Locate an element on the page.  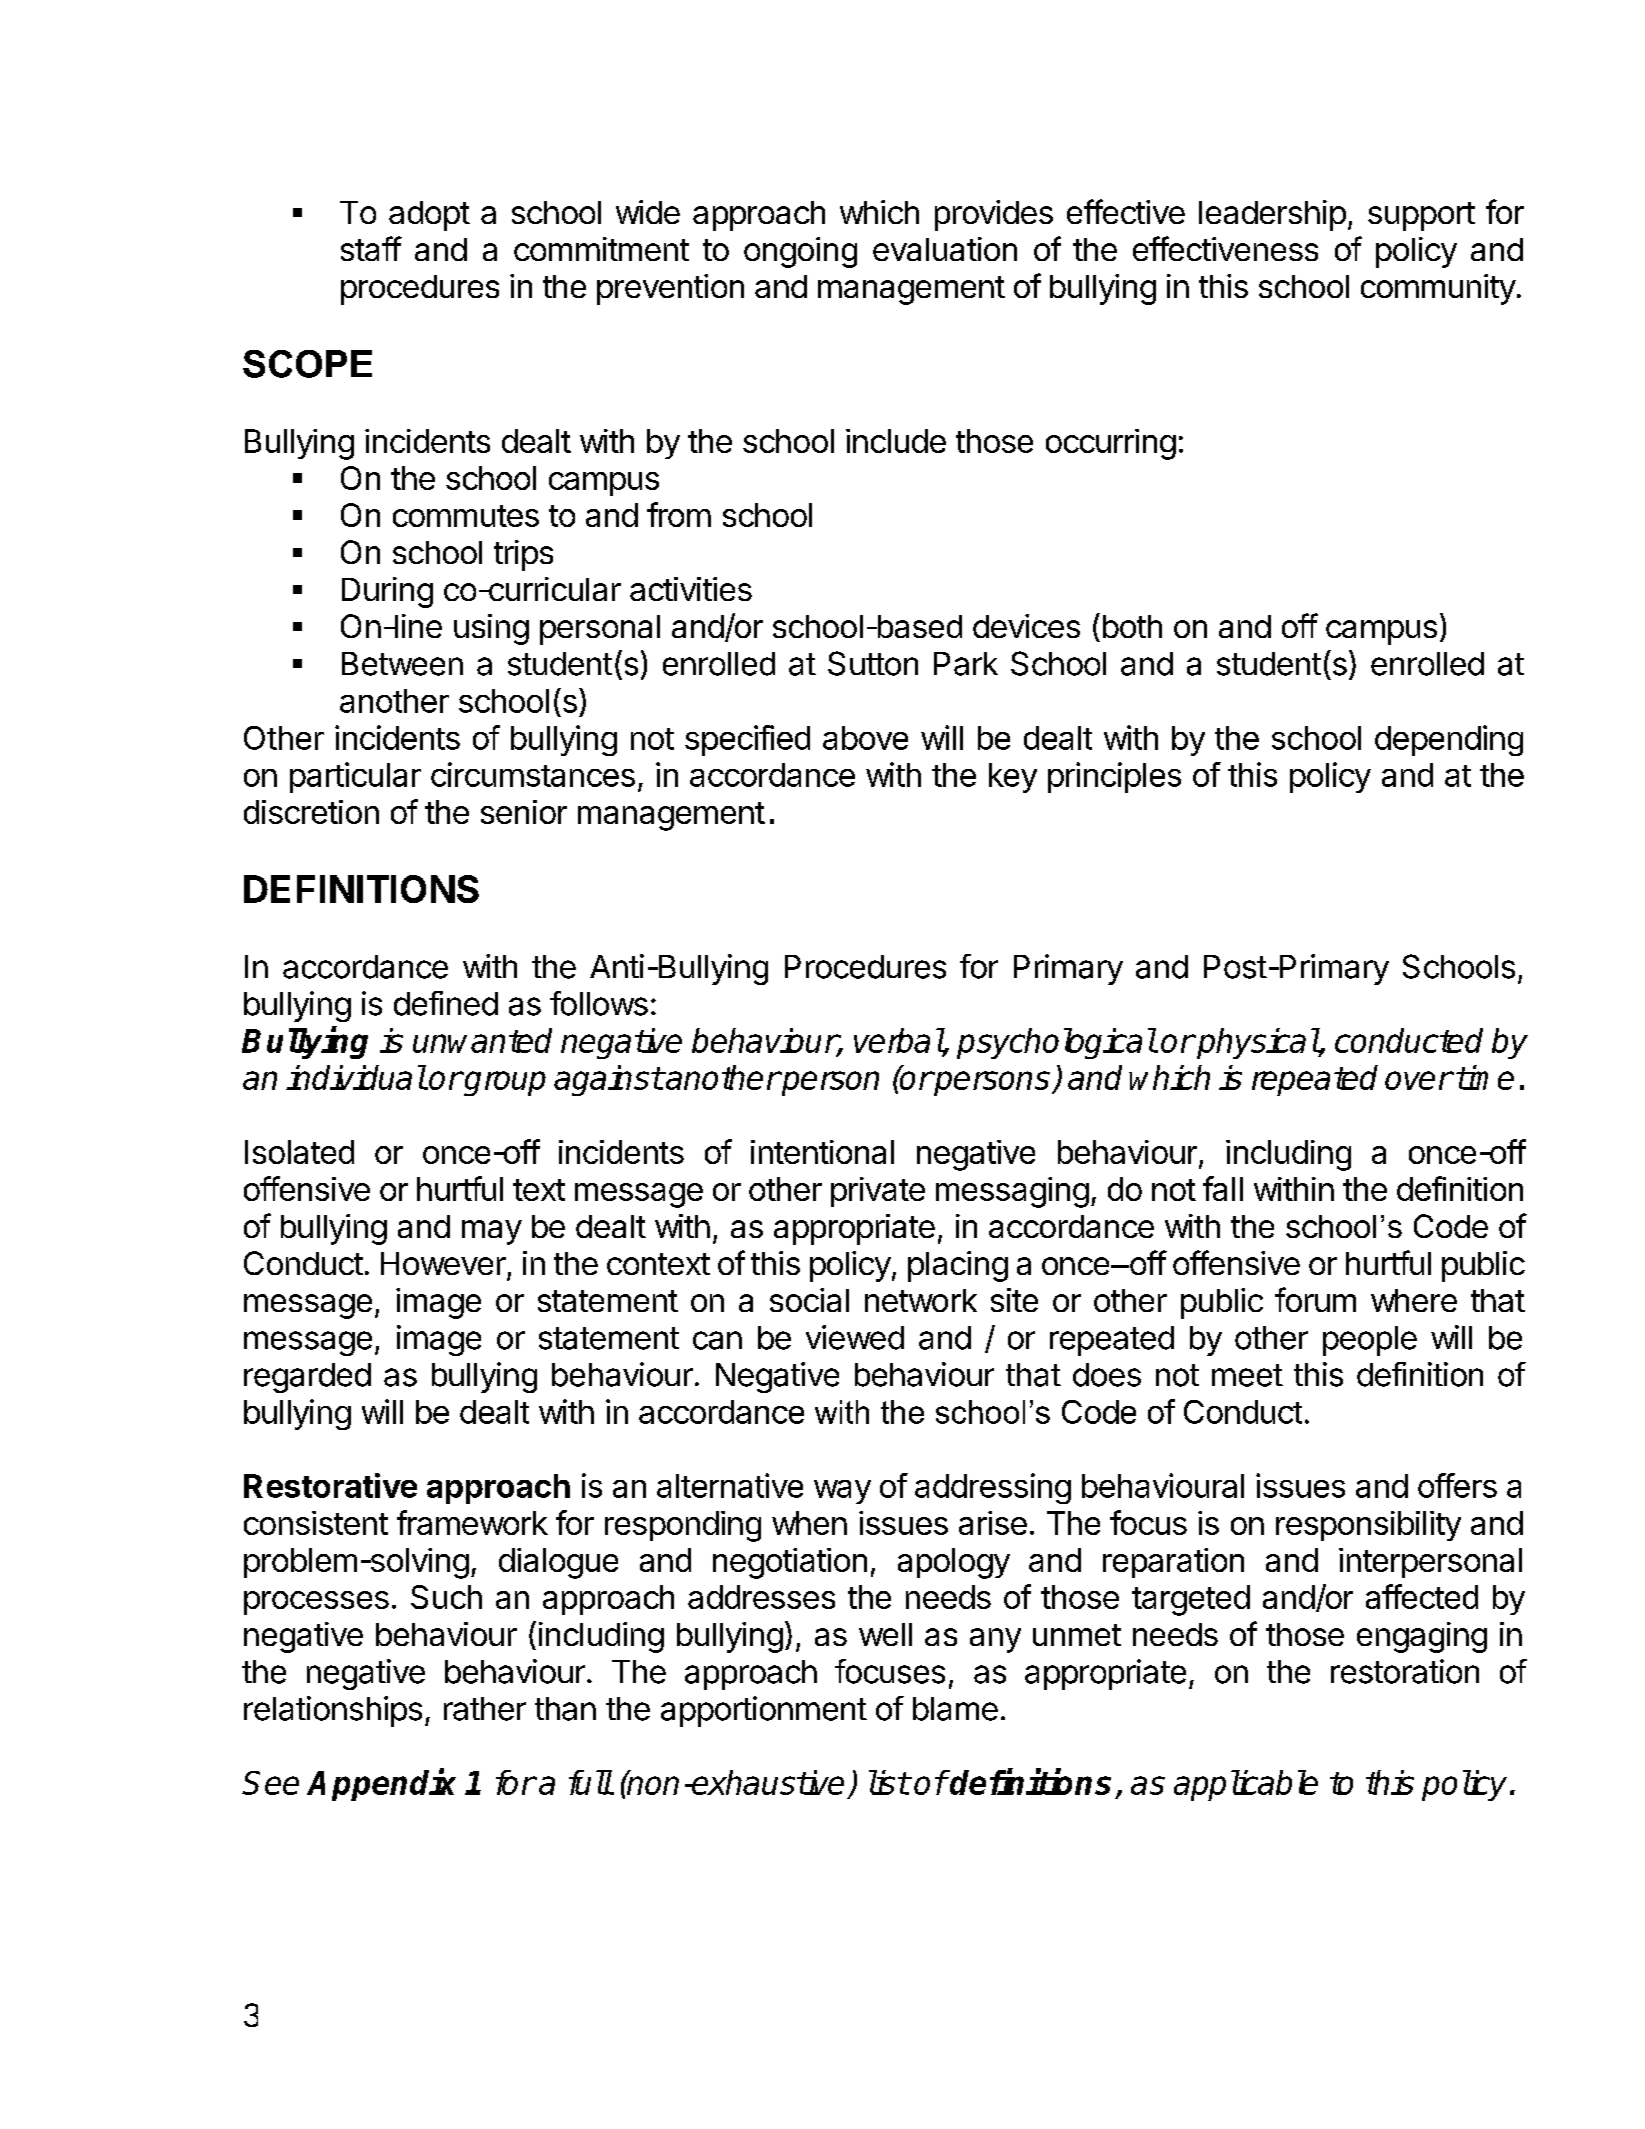
evaluation is located at coordinates (945, 249).
